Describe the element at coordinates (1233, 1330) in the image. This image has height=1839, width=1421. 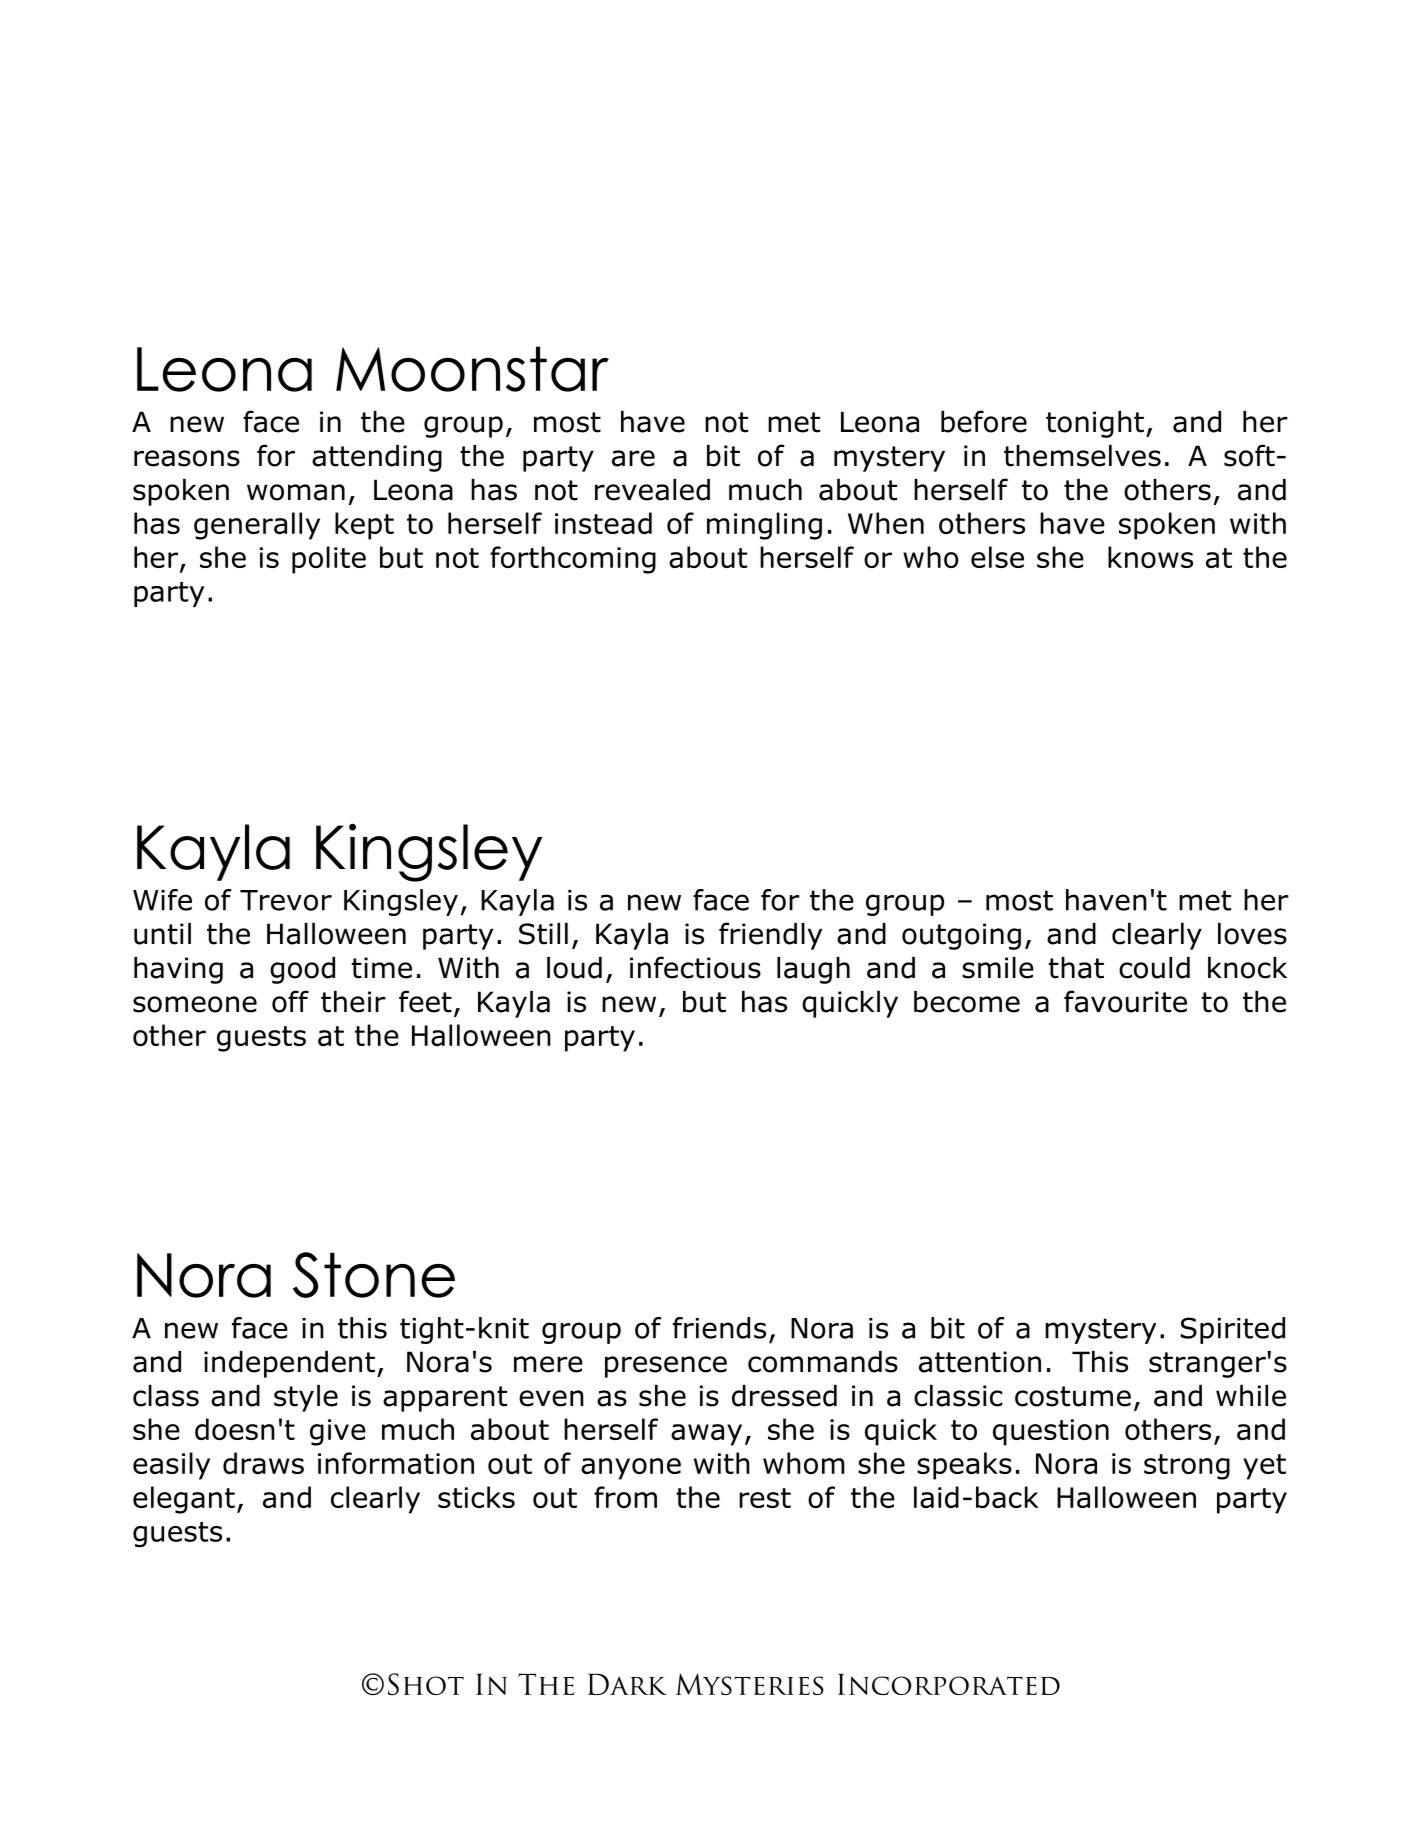
I see `Spirited` at that location.
